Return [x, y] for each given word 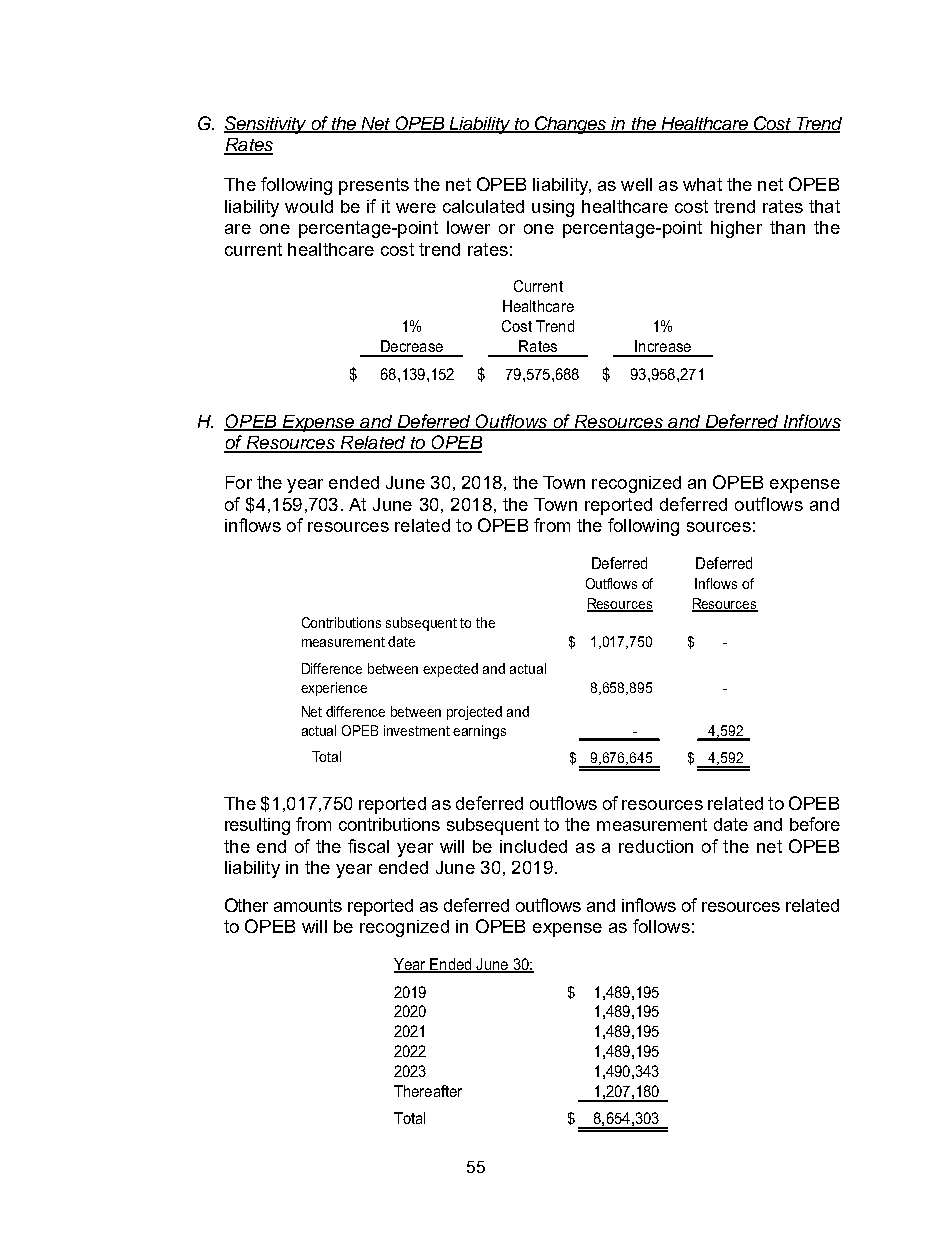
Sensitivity [266, 125]
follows [661, 926]
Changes [571, 125]
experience [334, 689]
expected [450, 670]
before [815, 824]
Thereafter [428, 1091]
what [702, 184]
